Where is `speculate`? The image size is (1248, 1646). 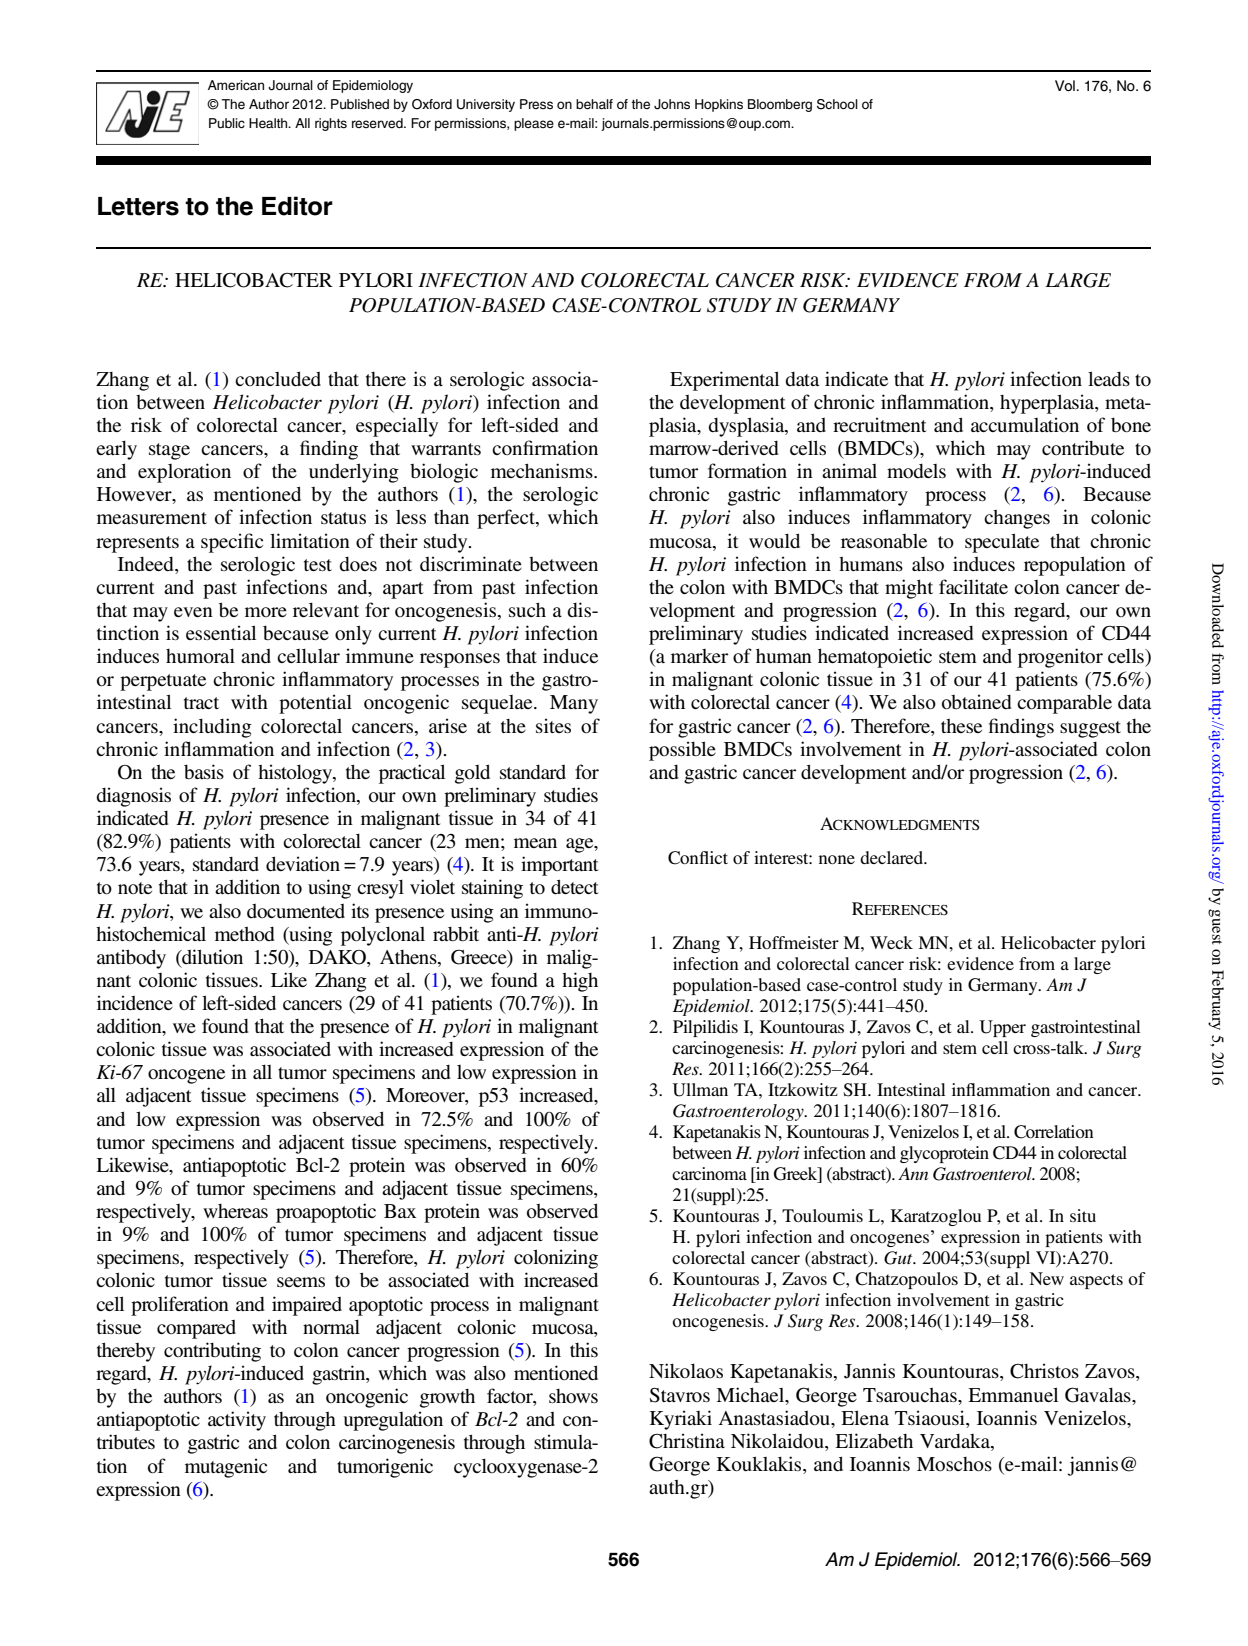 speculate is located at coordinates (1002, 543).
